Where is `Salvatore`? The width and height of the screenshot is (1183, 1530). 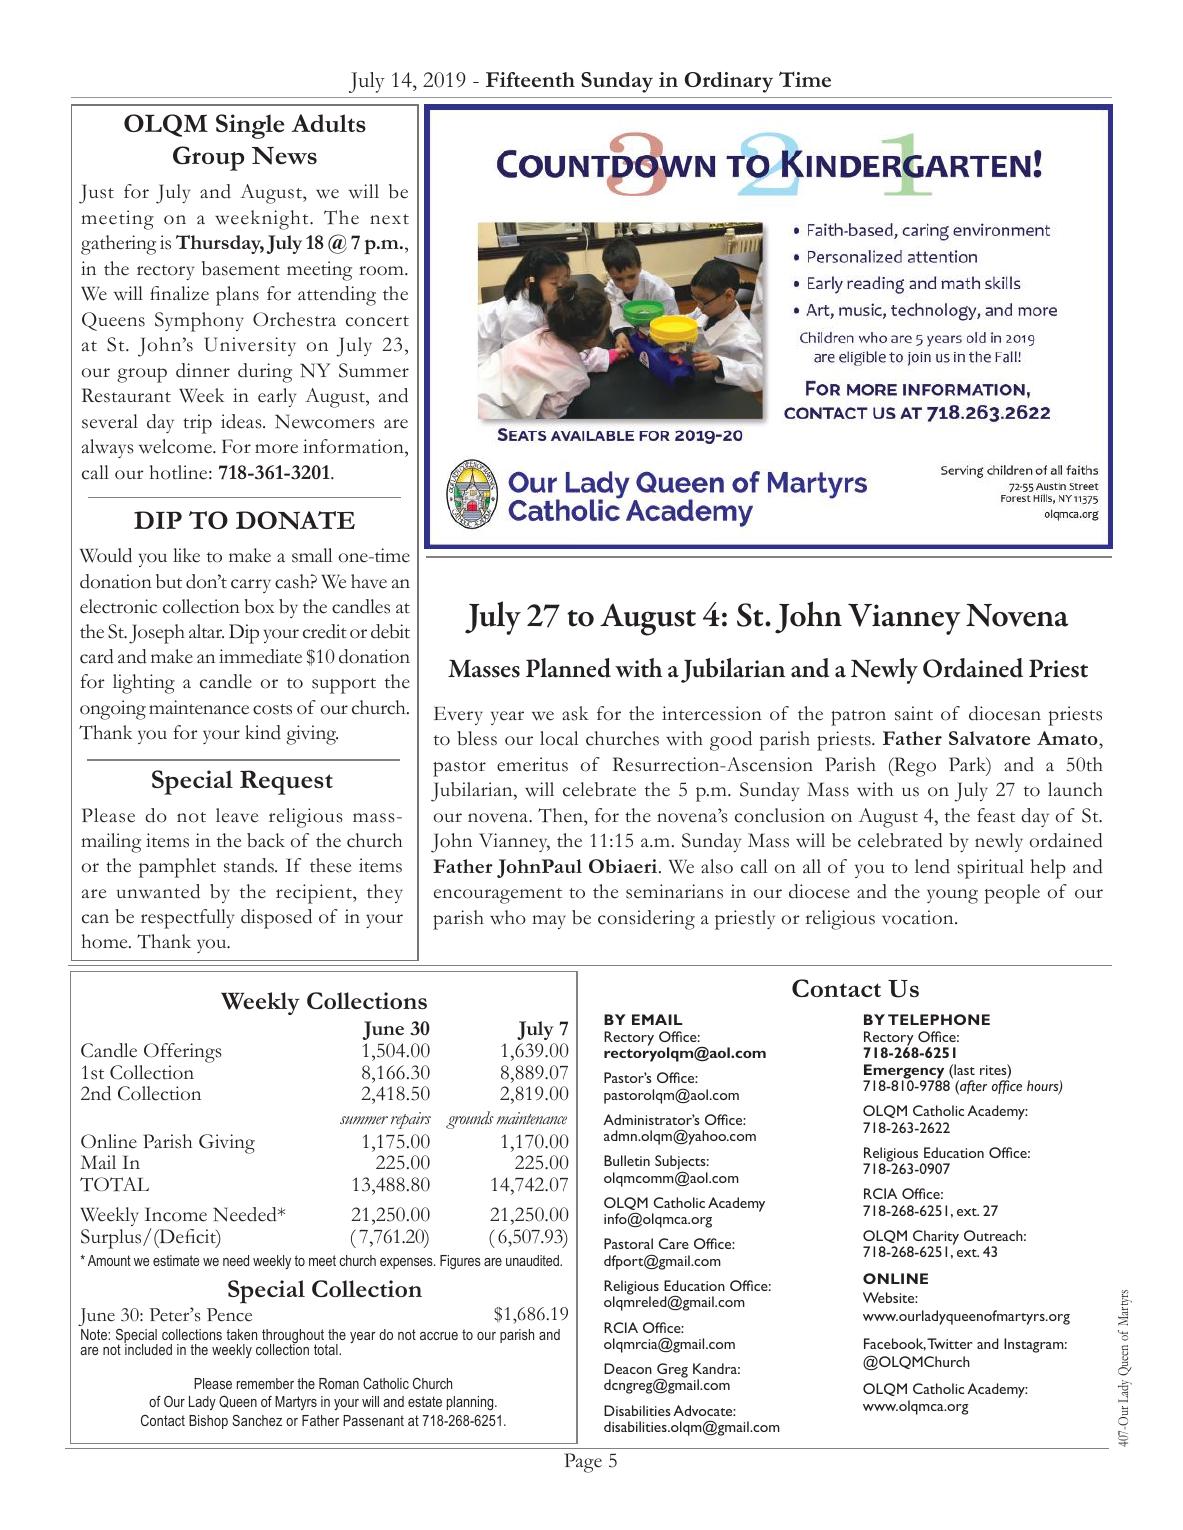 Salvatore is located at coordinates (989, 738).
